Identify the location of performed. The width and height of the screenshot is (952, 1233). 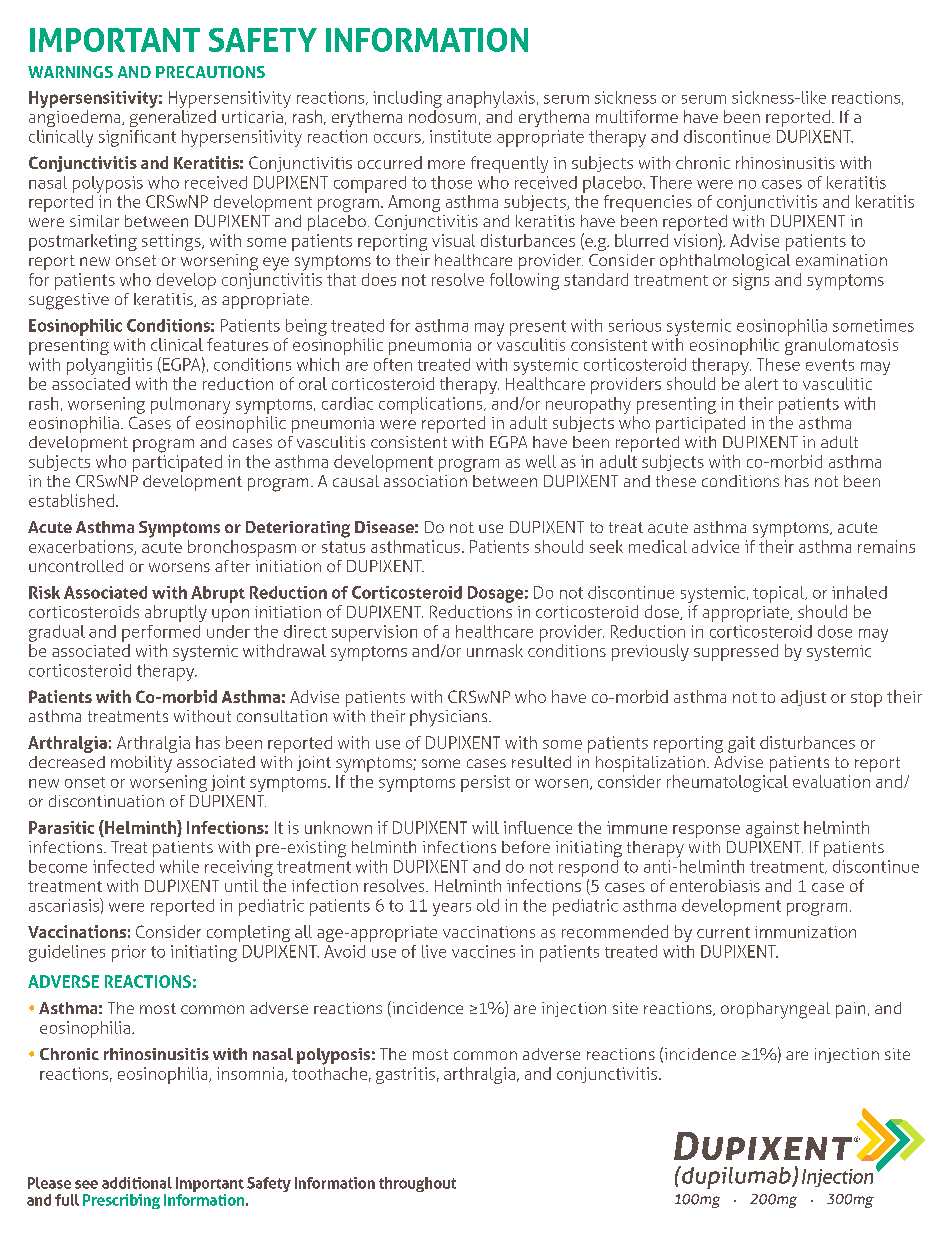
(161, 633).
